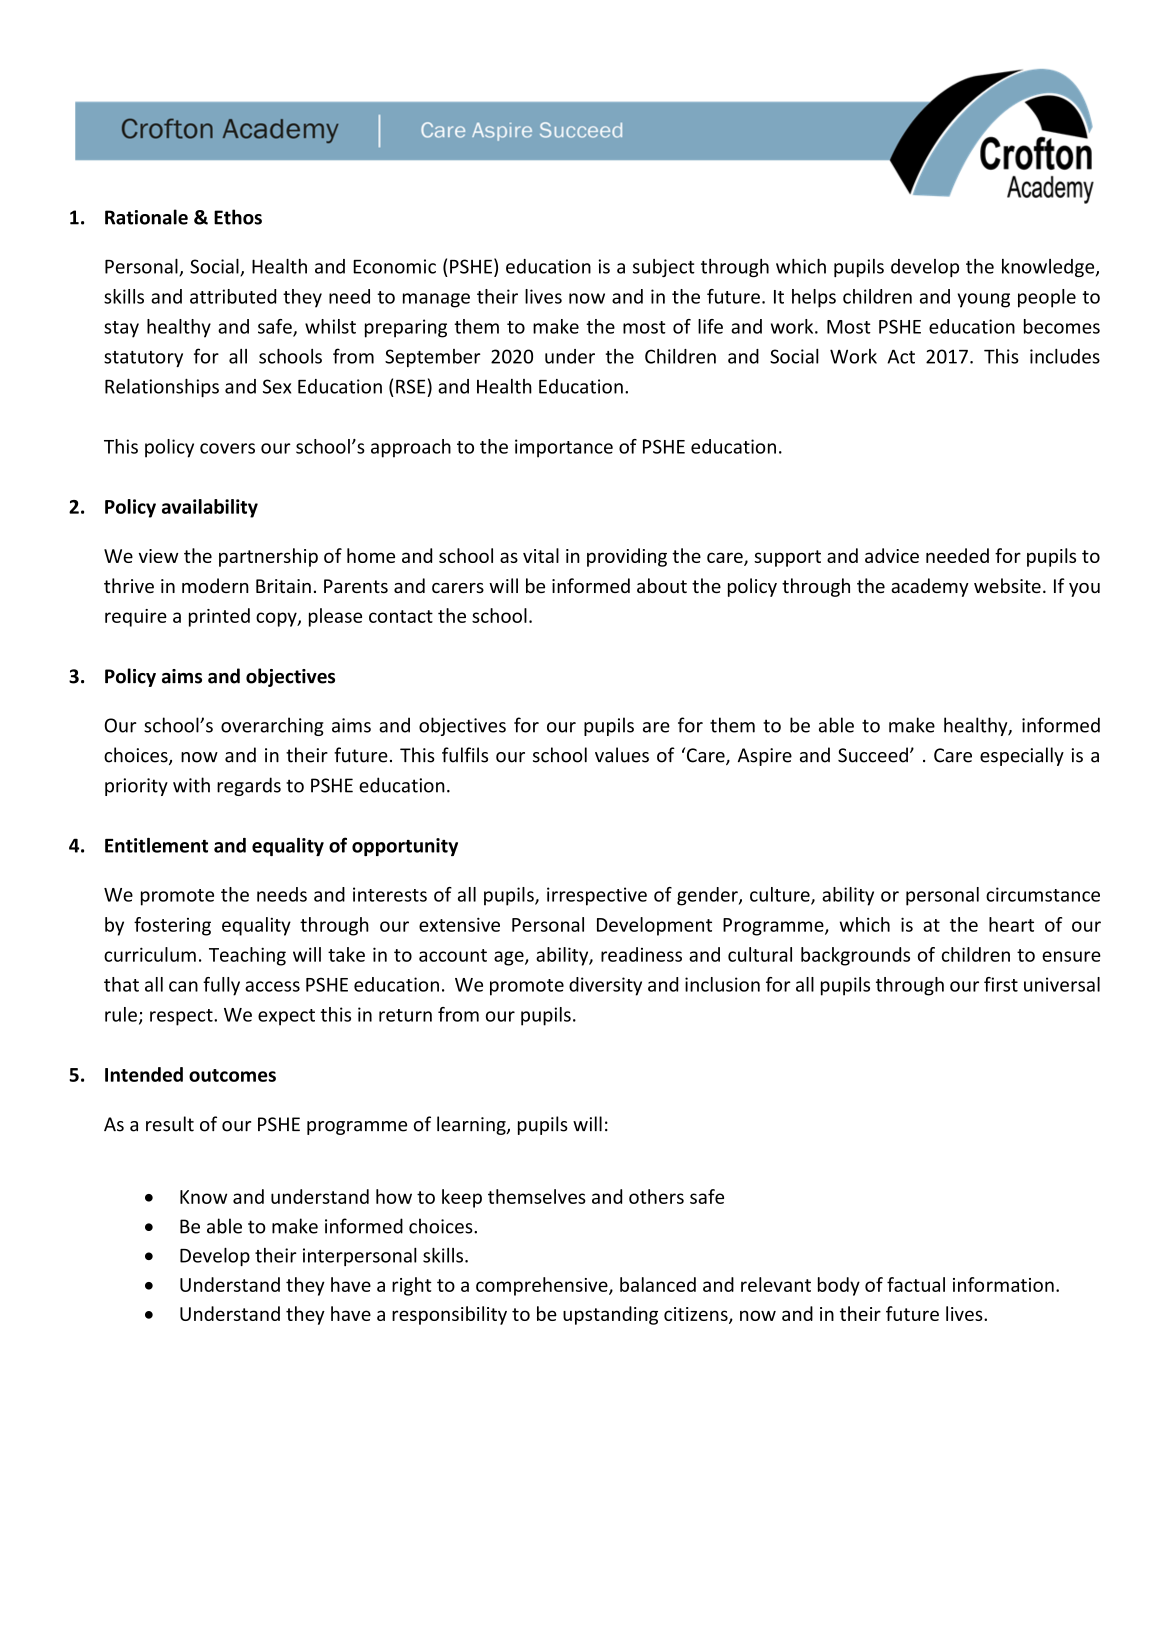  What do you see at coordinates (664, 268) in the image?
I see `subject` at bounding box center [664, 268].
